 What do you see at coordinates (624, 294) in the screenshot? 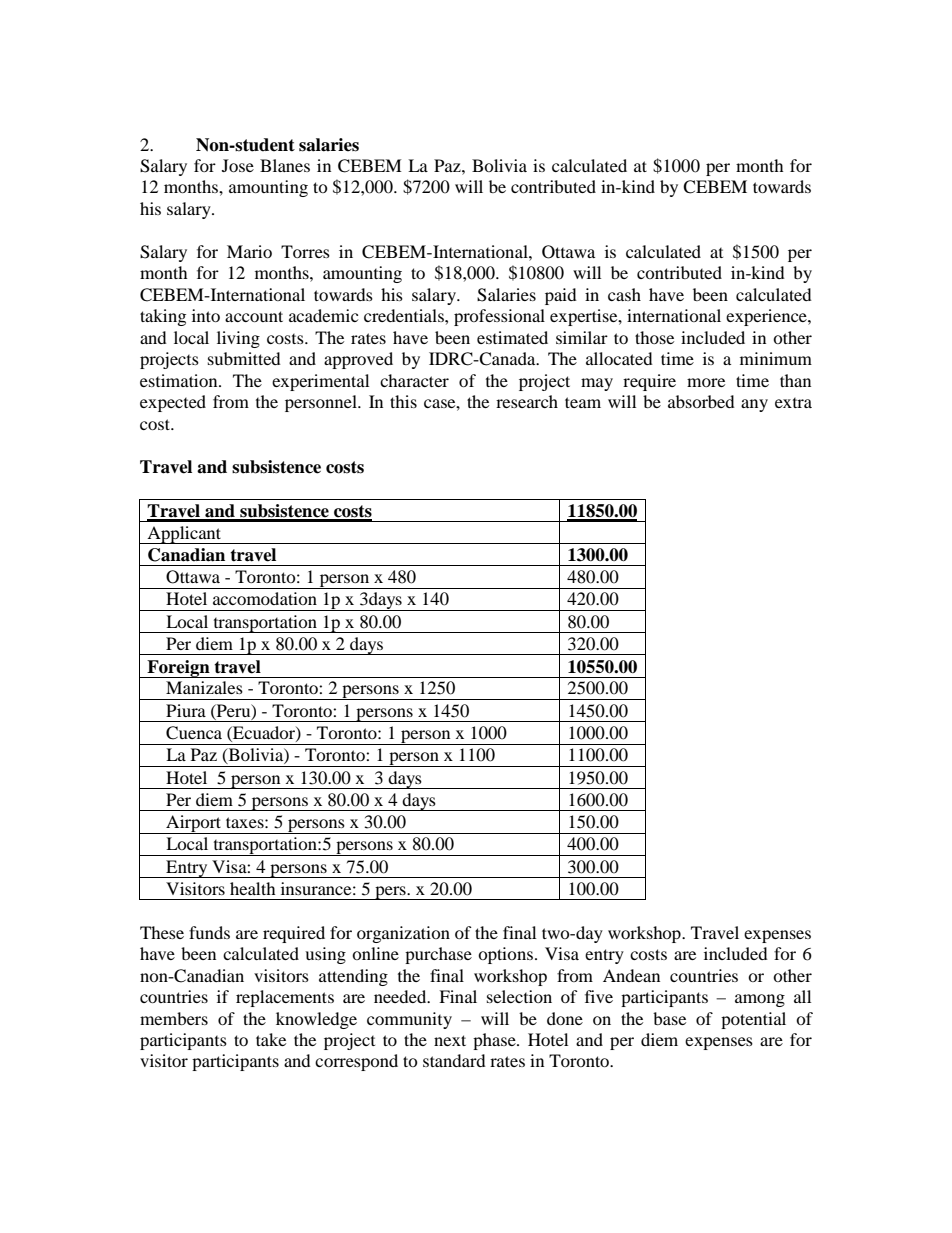
I see `cash` at bounding box center [624, 294].
